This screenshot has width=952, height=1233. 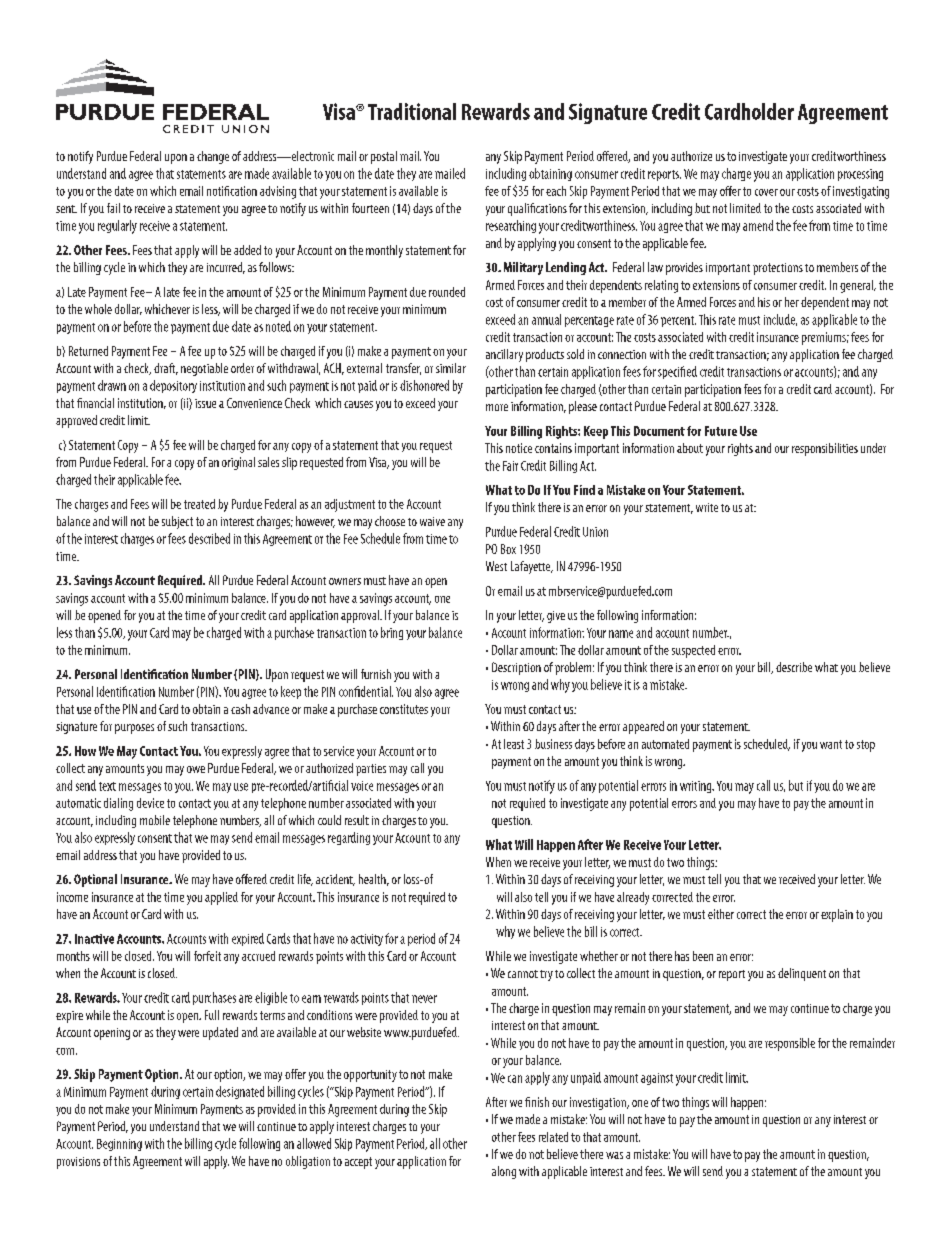 What do you see at coordinates (510, 466) in the screenshot?
I see `Fair` at bounding box center [510, 466].
